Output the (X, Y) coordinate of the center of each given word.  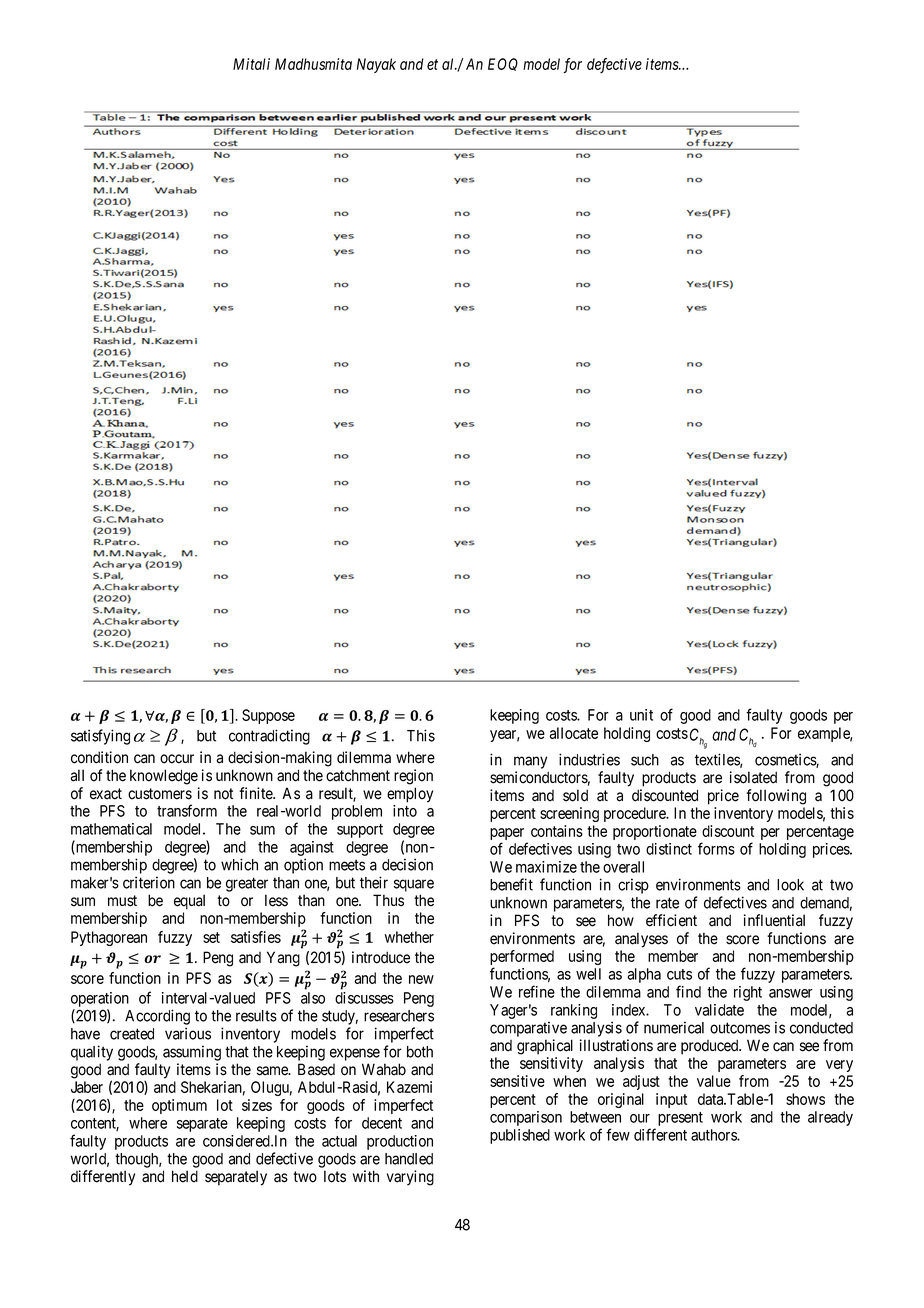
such (645, 760)
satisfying (100, 737)
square (414, 885)
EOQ (503, 64)
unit (641, 715)
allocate (573, 733)
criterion (149, 882)
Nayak (376, 65)
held (185, 1176)
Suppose (268, 716)
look (790, 885)
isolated (753, 777)
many (530, 762)
